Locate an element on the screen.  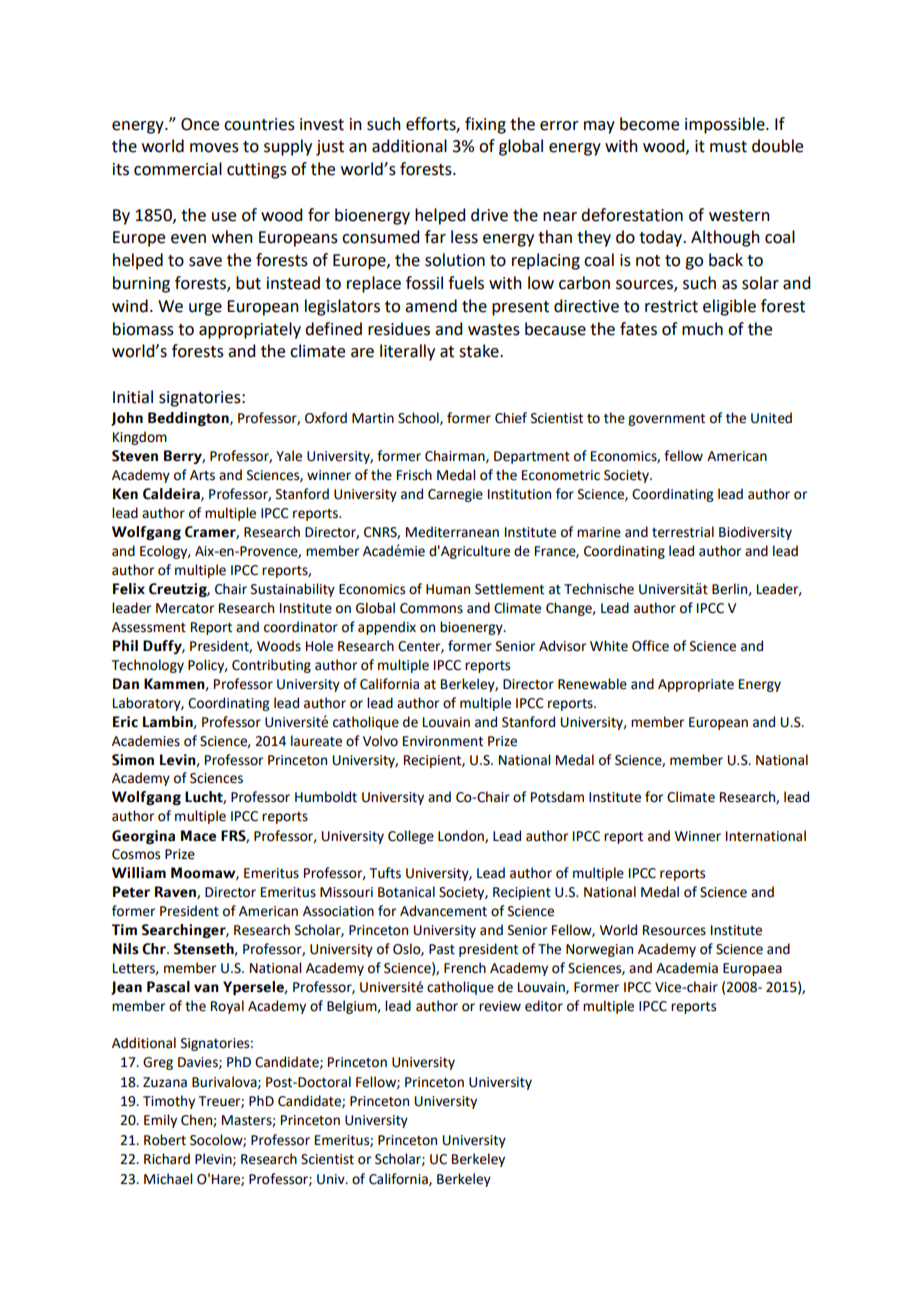
must is located at coordinates (728, 147).
